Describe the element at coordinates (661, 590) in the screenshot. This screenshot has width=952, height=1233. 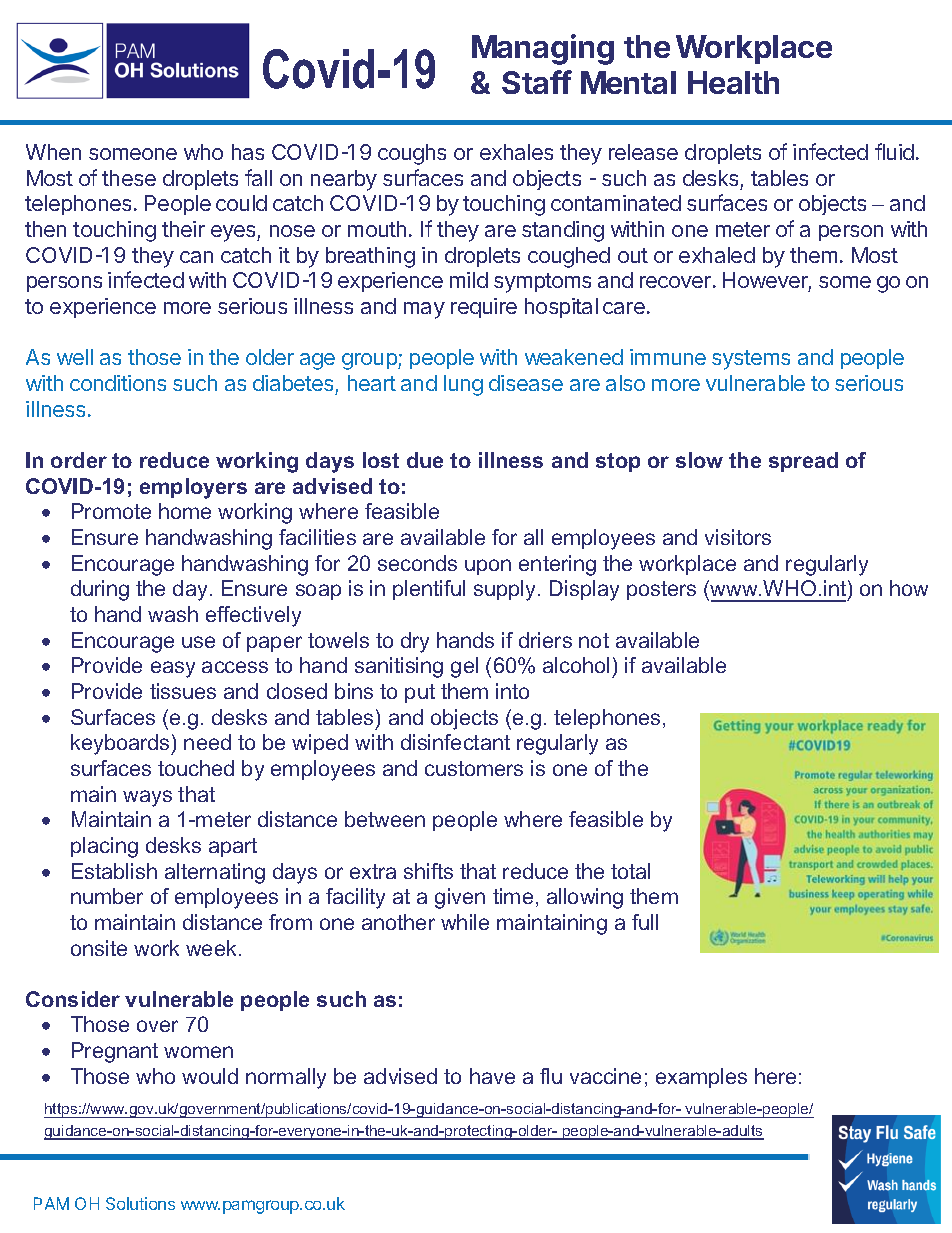
I see `posters` at that location.
